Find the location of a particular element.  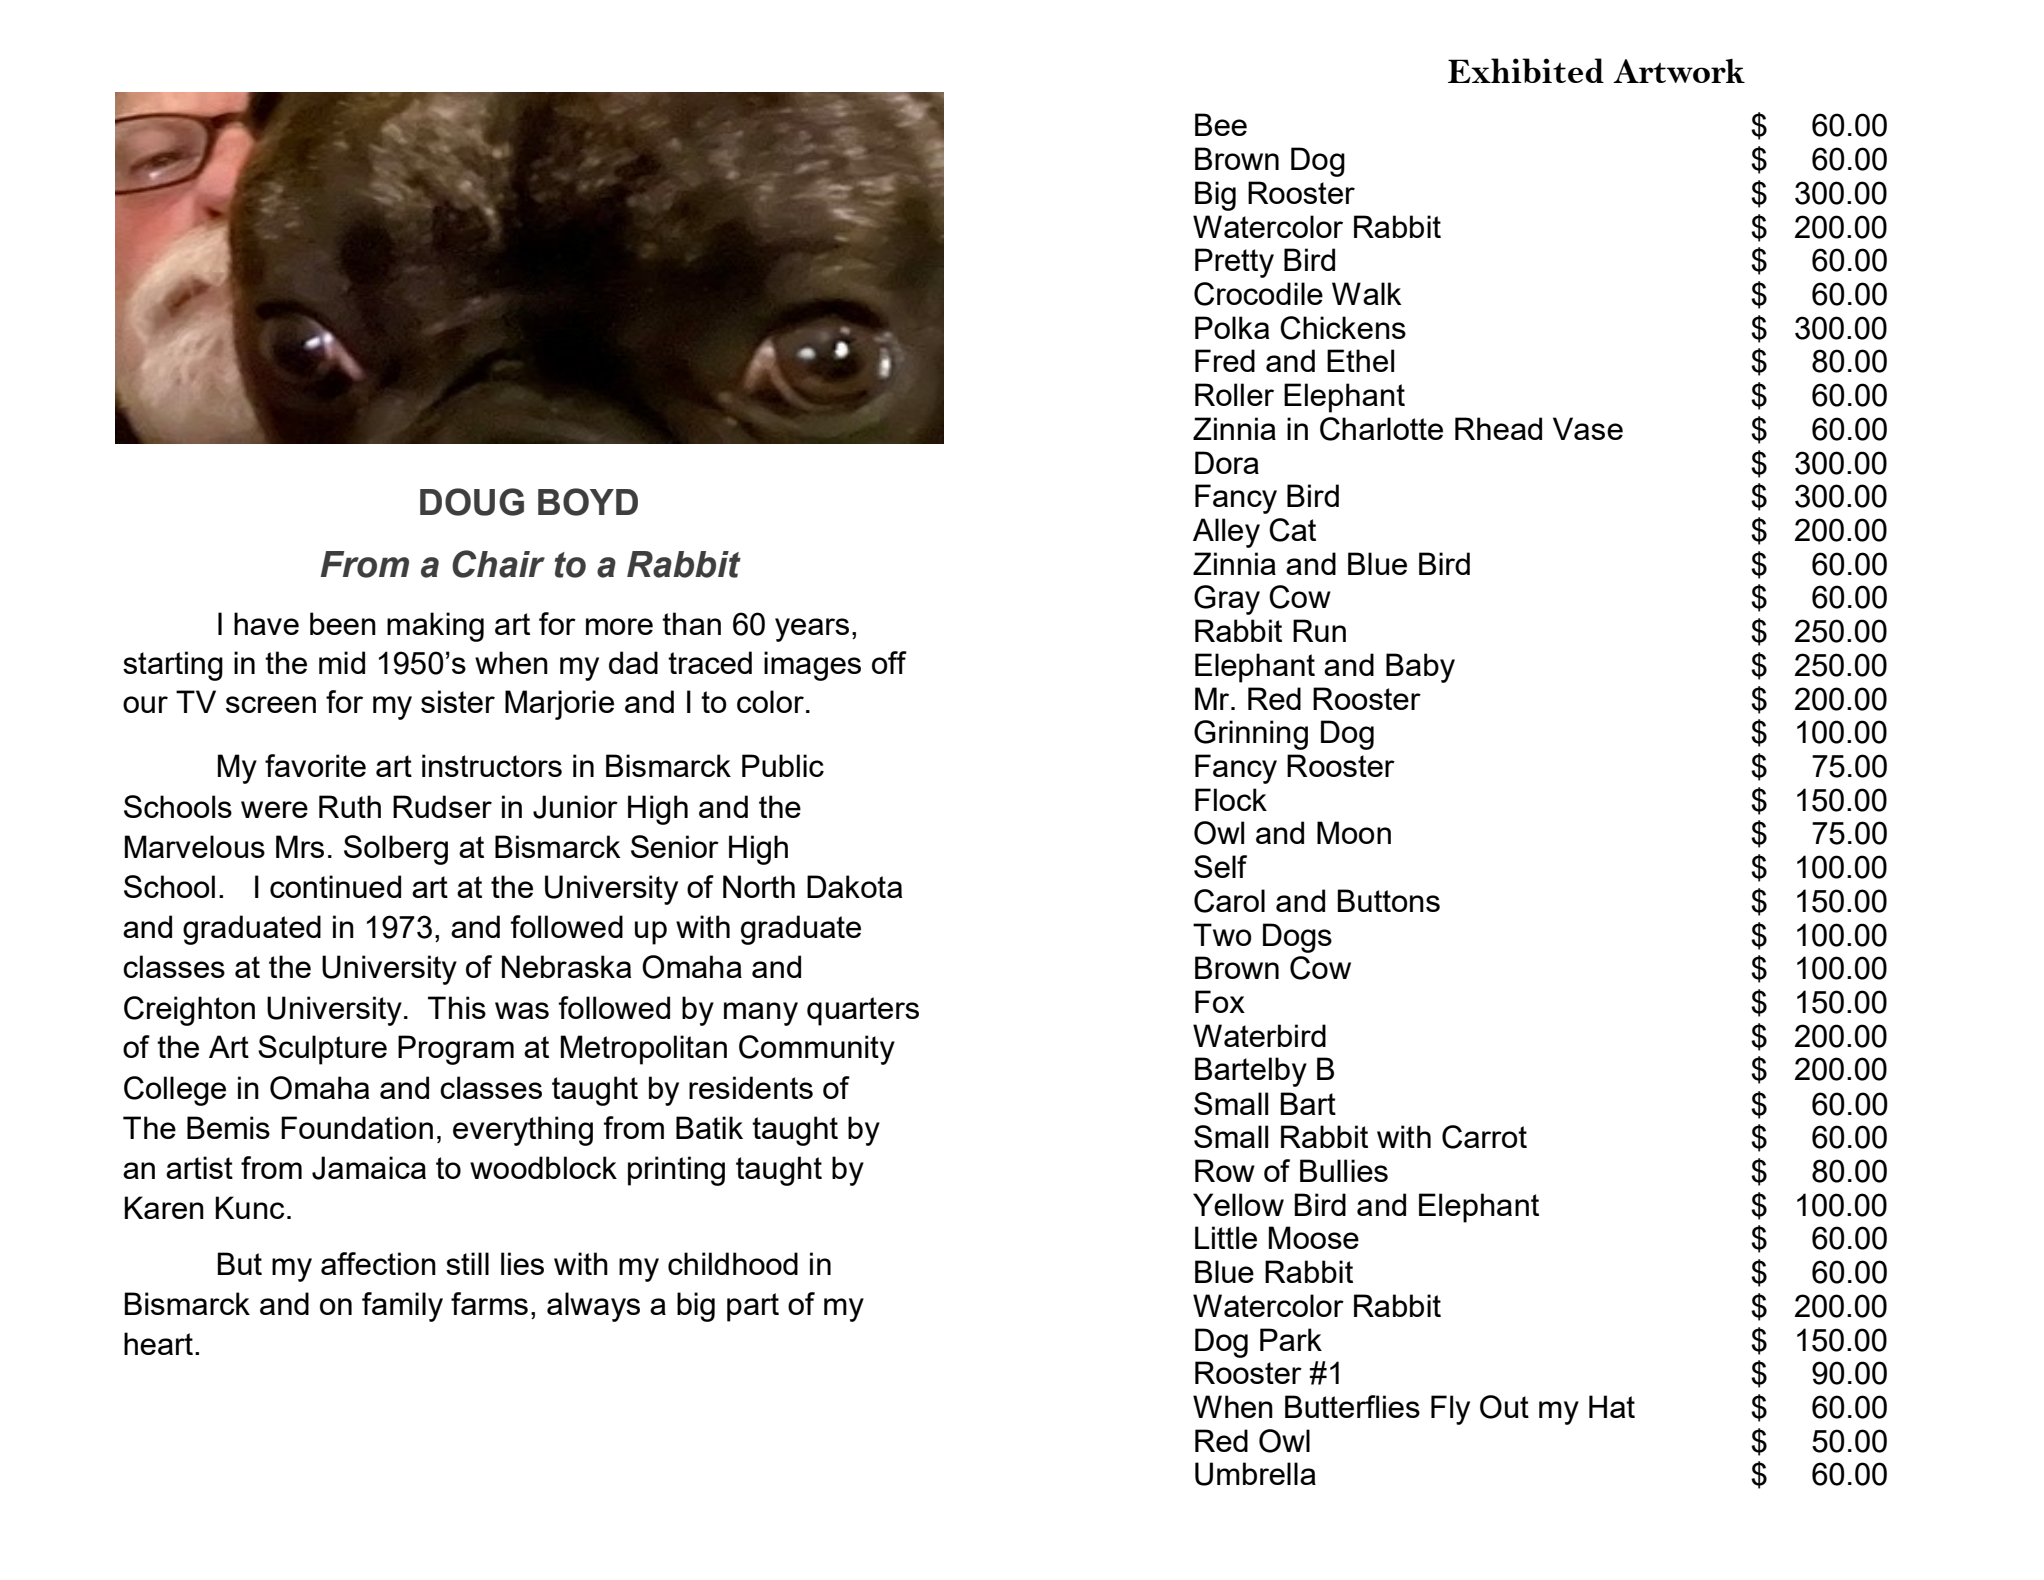

favorite is located at coordinates (315, 765).
